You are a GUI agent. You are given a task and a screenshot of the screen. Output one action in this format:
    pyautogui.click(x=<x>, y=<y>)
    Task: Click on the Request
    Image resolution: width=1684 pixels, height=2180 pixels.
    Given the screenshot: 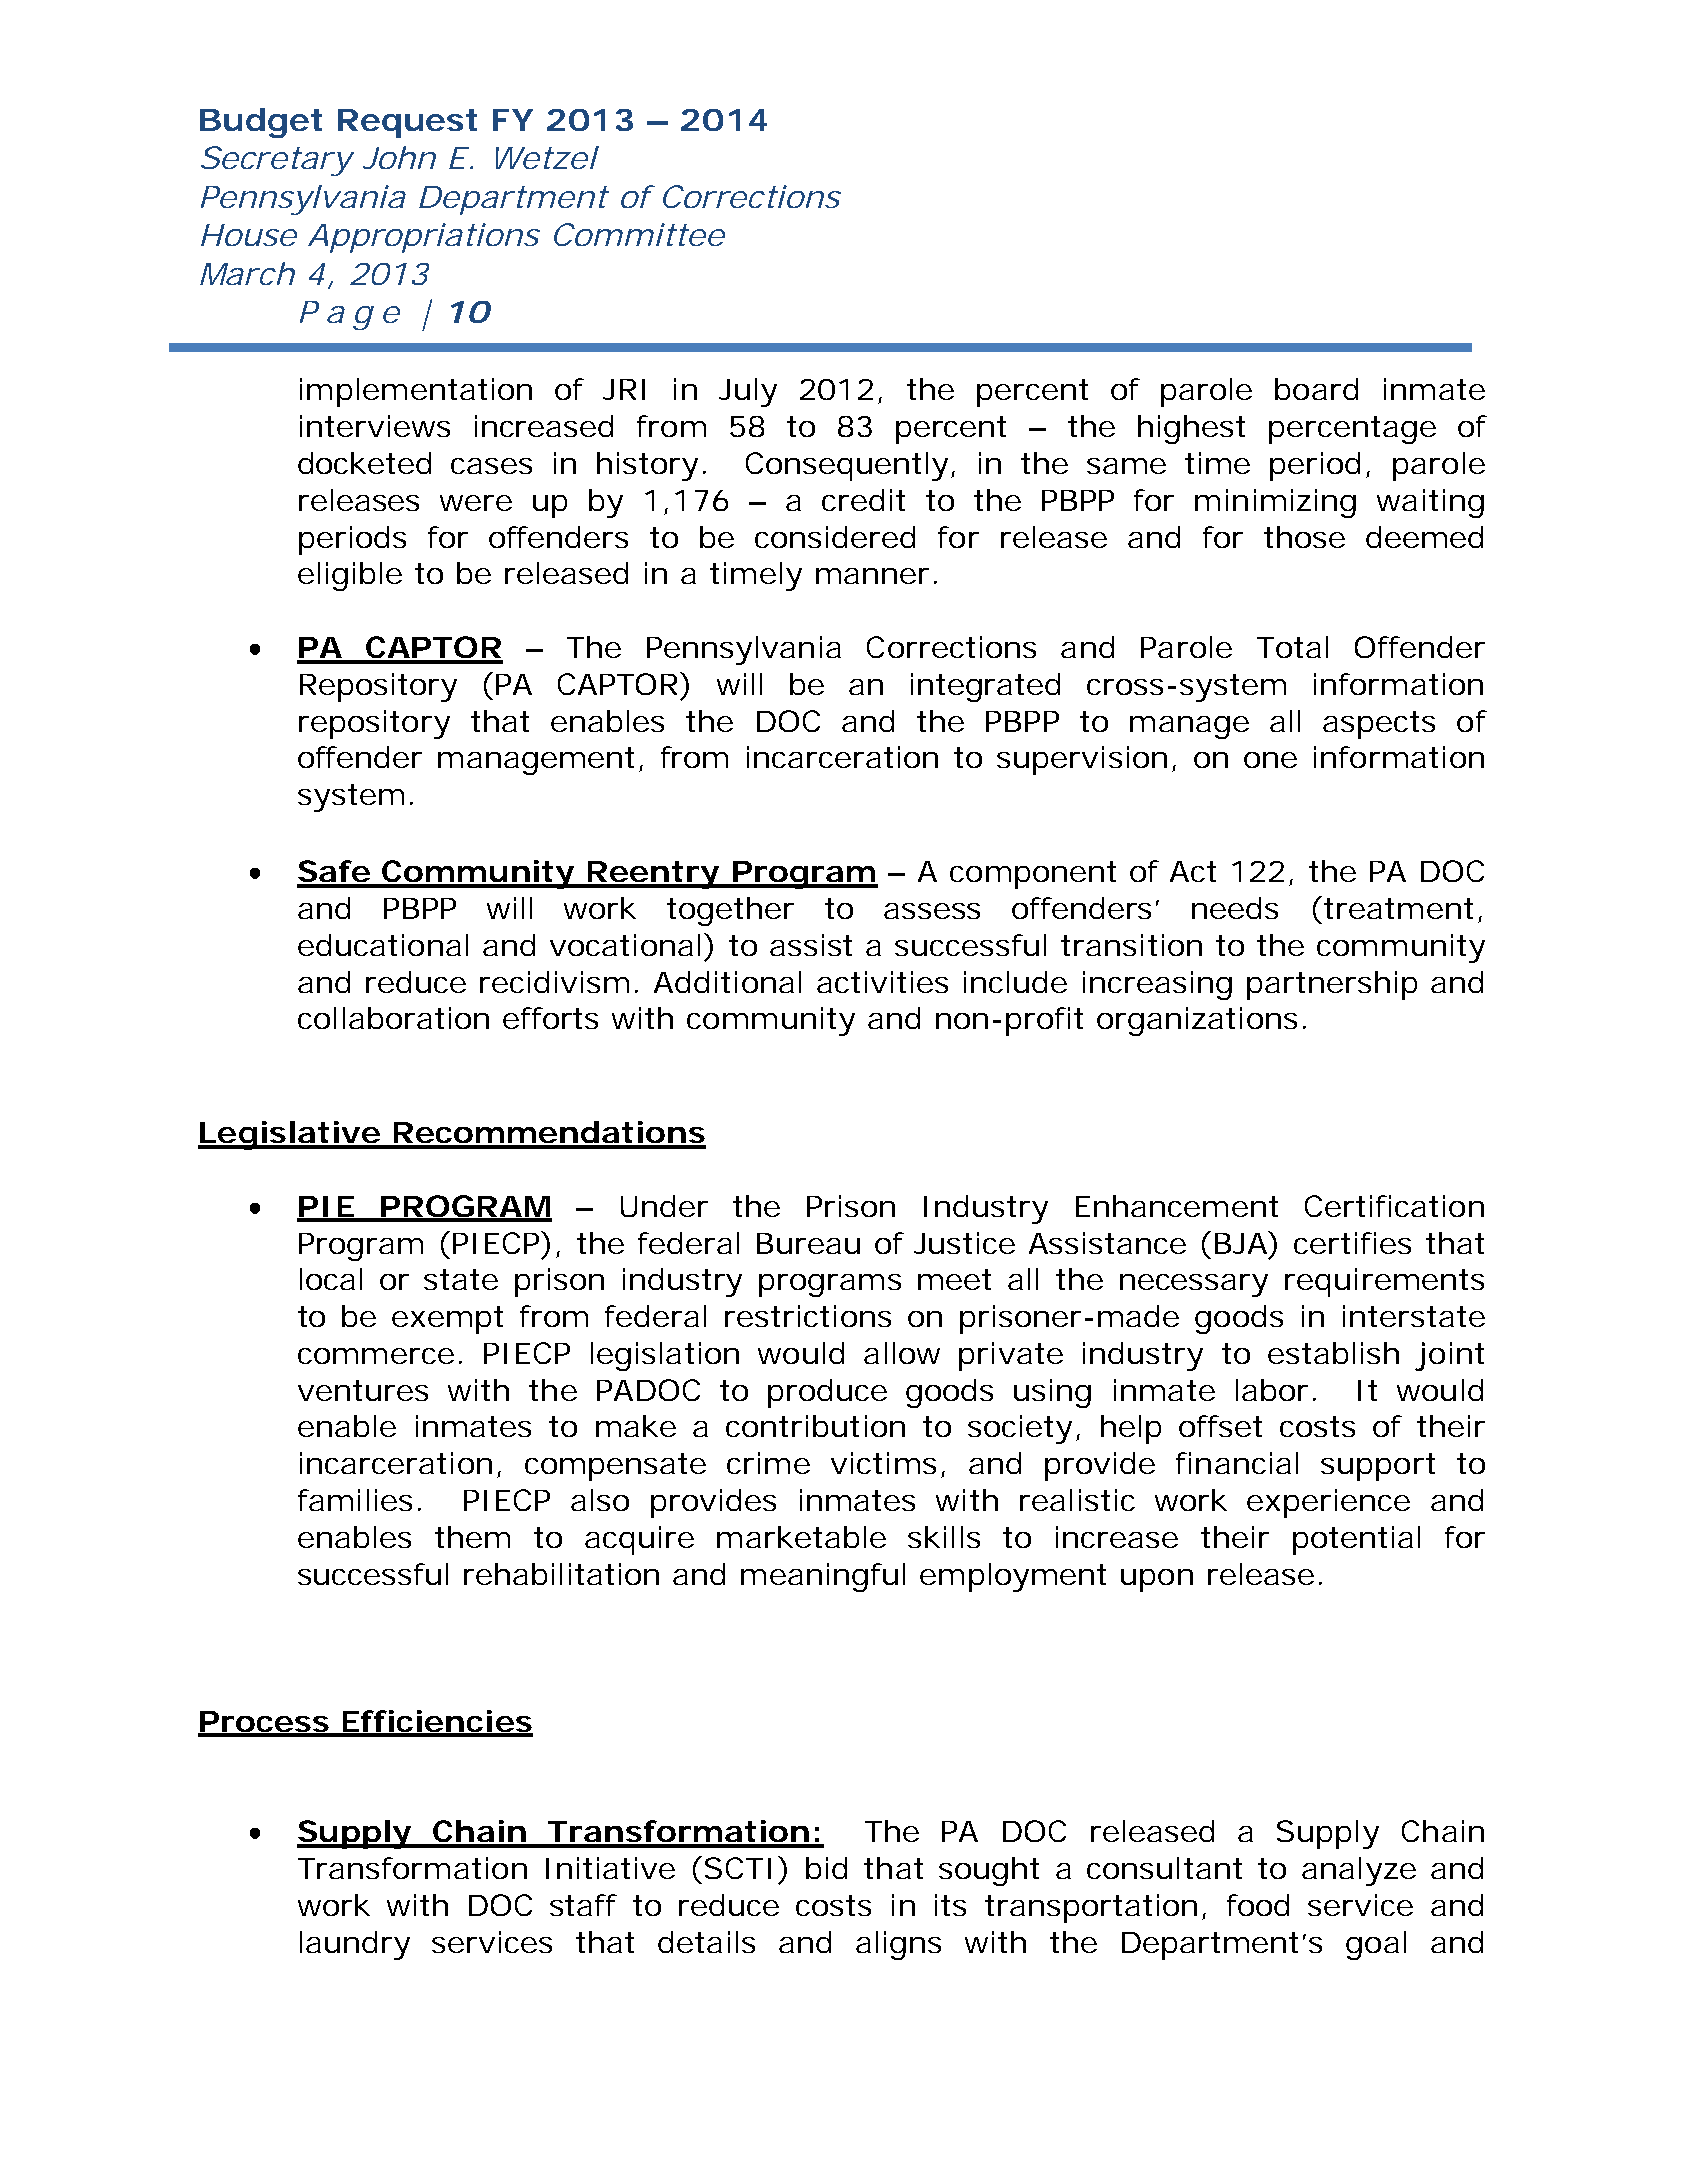 What is the action you would take?
    pyautogui.click(x=407, y=123)
